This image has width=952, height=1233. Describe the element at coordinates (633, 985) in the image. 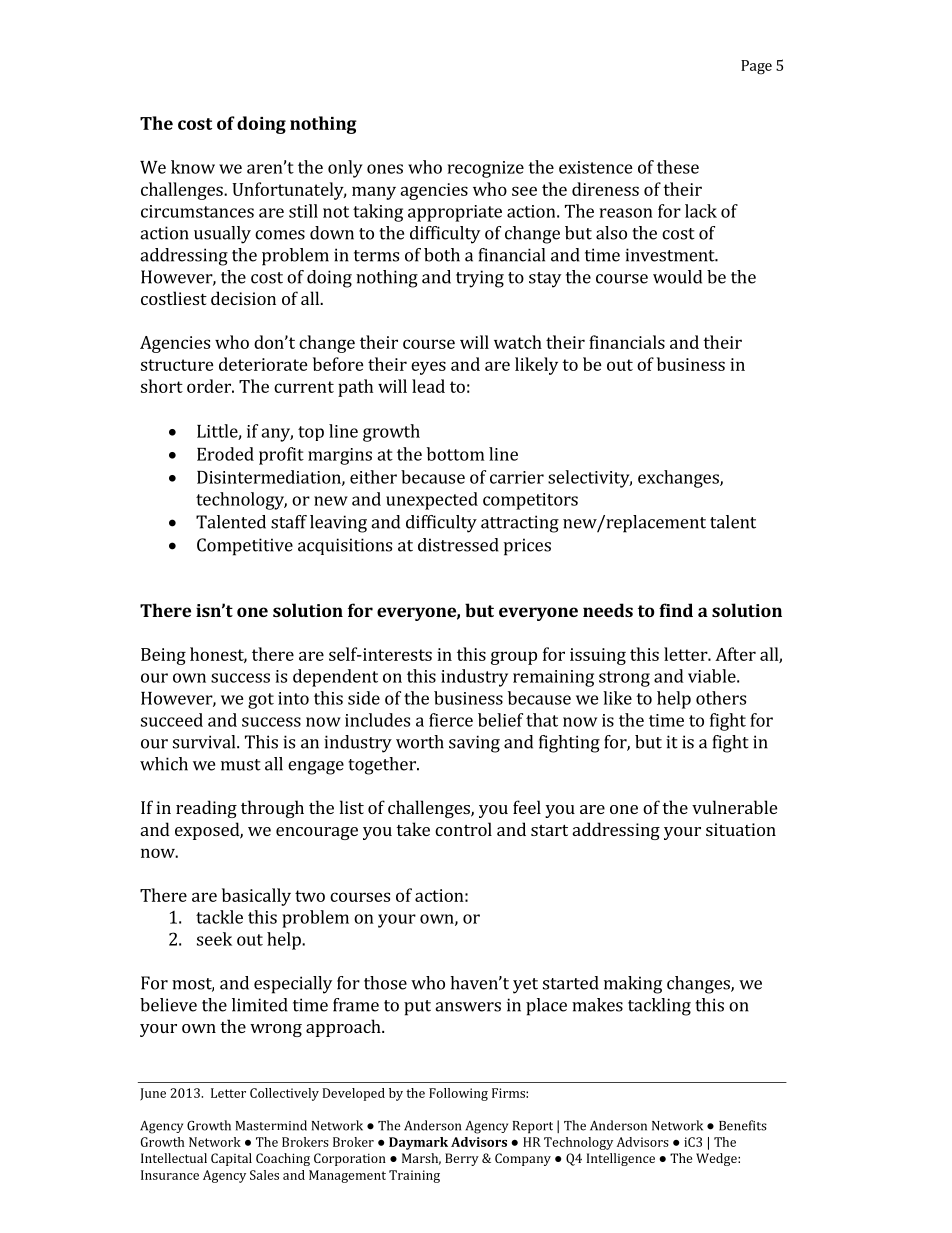

I see `making` at that location.
